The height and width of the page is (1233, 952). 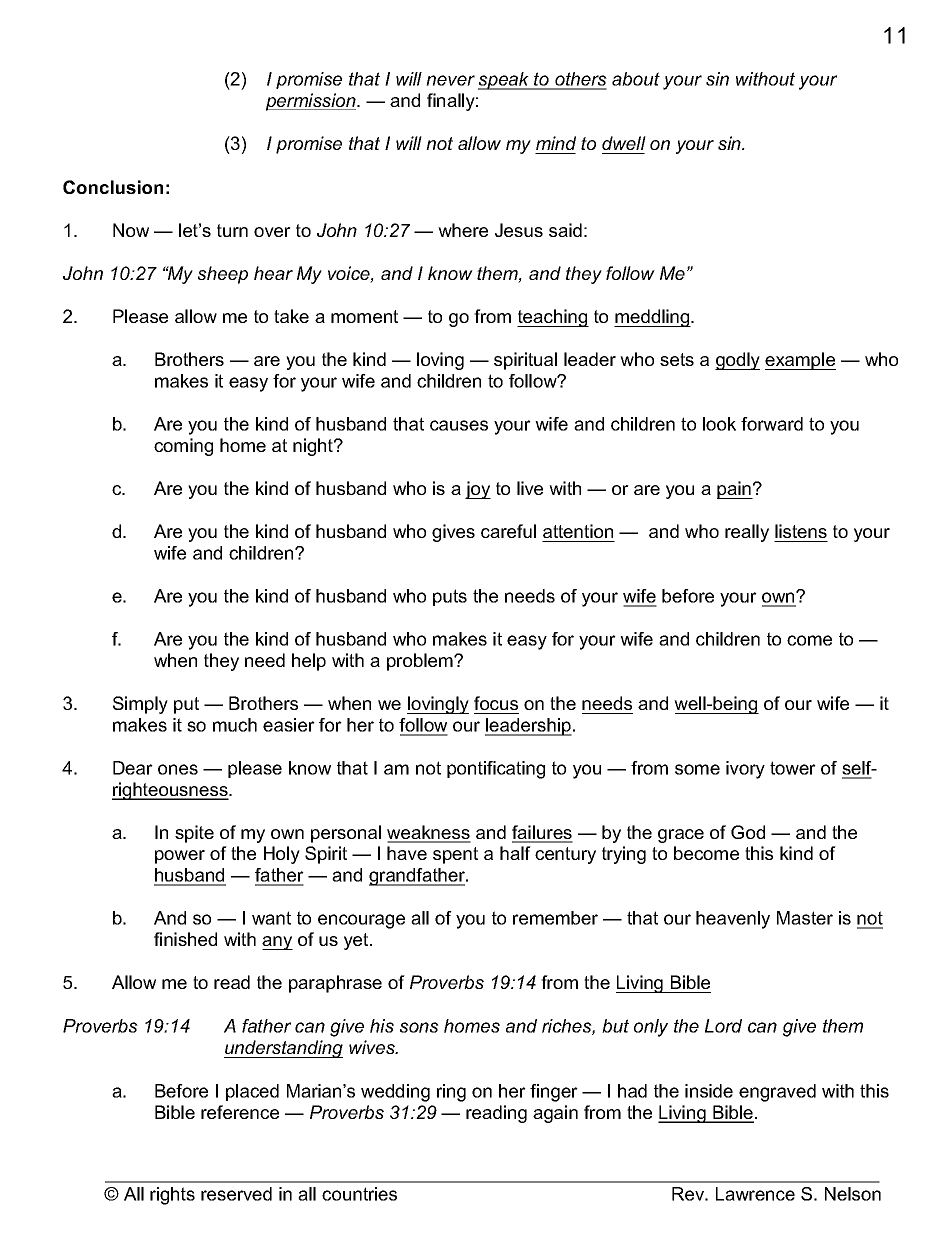 I want to click on permission, so click(x=312, y=102).
